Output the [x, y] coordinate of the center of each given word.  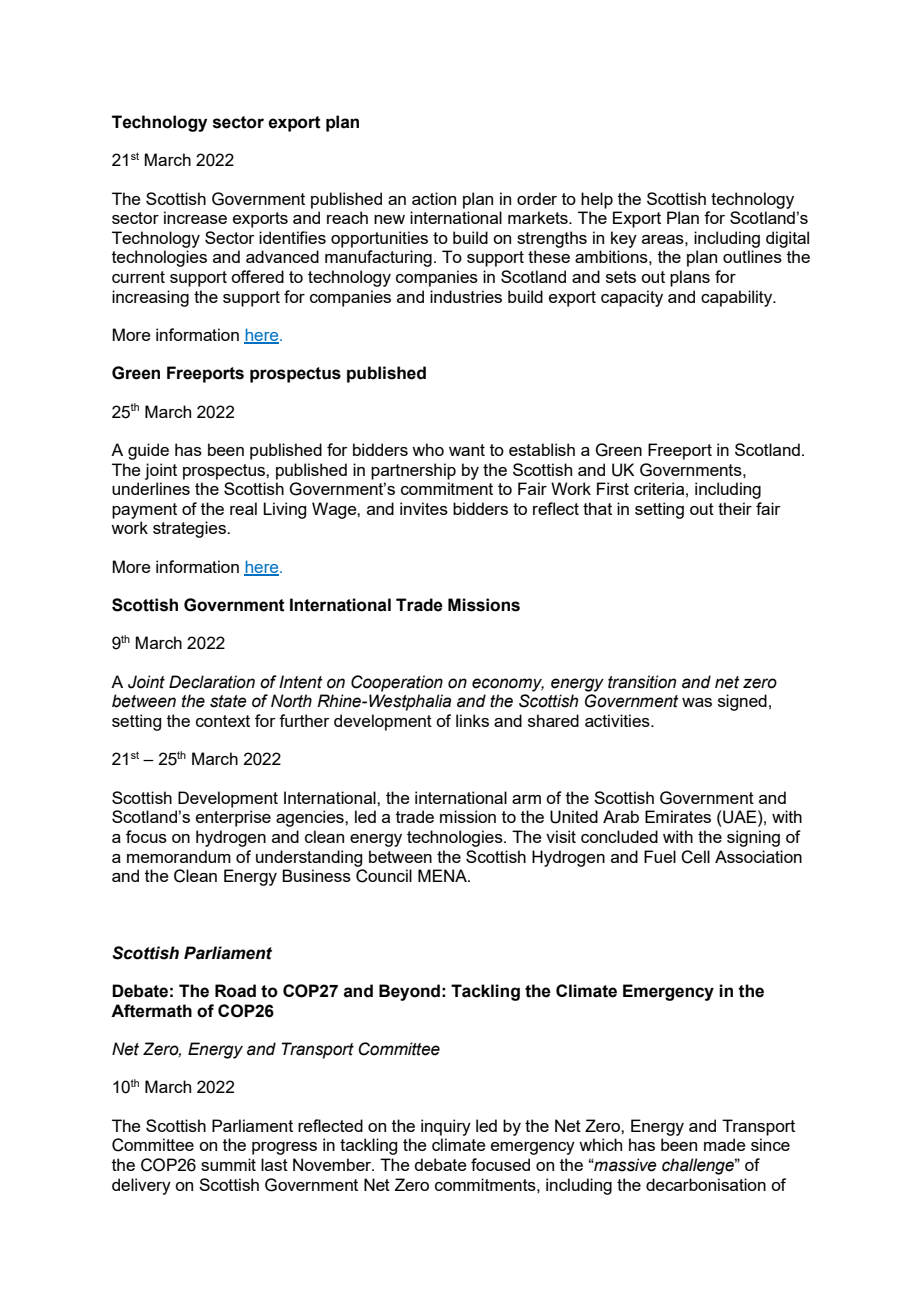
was [697, 702]
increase [195, 217]
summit [228, 1164]
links [472, 720]
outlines [752, 256]
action [434, 198]
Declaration [212, 682]
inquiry [446, 1127]
